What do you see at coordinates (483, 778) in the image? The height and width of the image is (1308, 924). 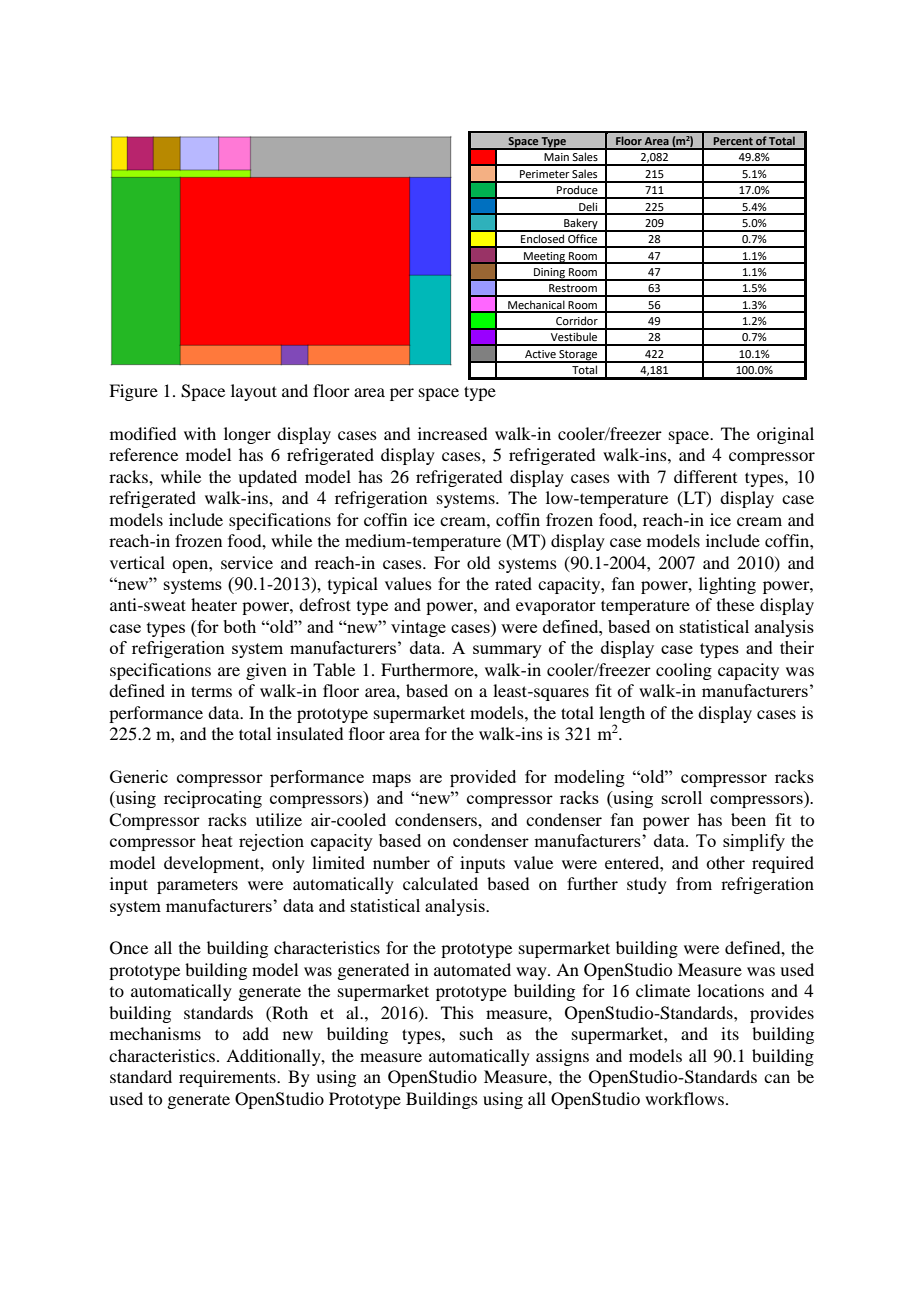 I see `provided` at bounding box center [483, 778].
